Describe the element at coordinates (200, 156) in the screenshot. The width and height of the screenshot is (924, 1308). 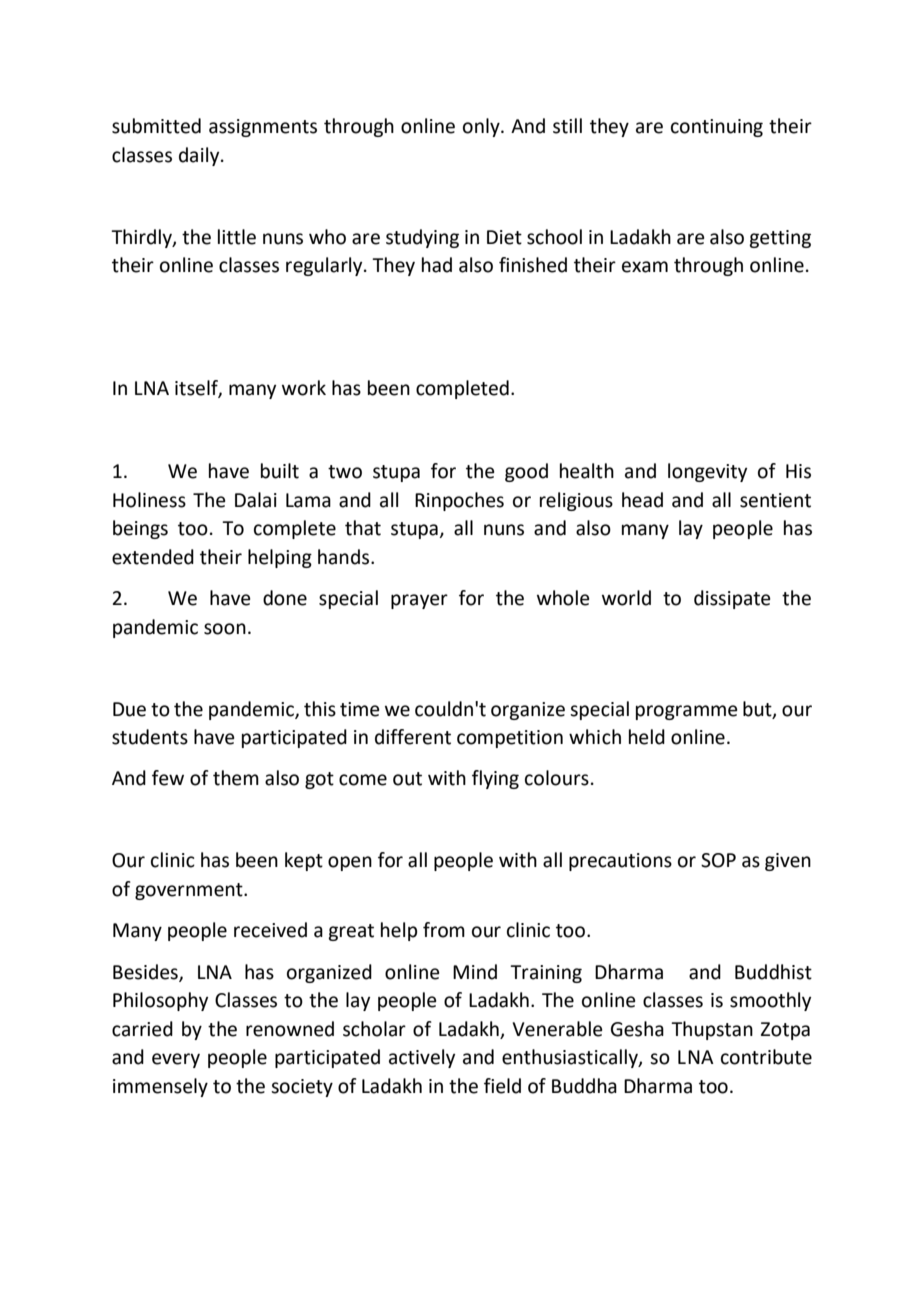
I see `daily` at that location.
